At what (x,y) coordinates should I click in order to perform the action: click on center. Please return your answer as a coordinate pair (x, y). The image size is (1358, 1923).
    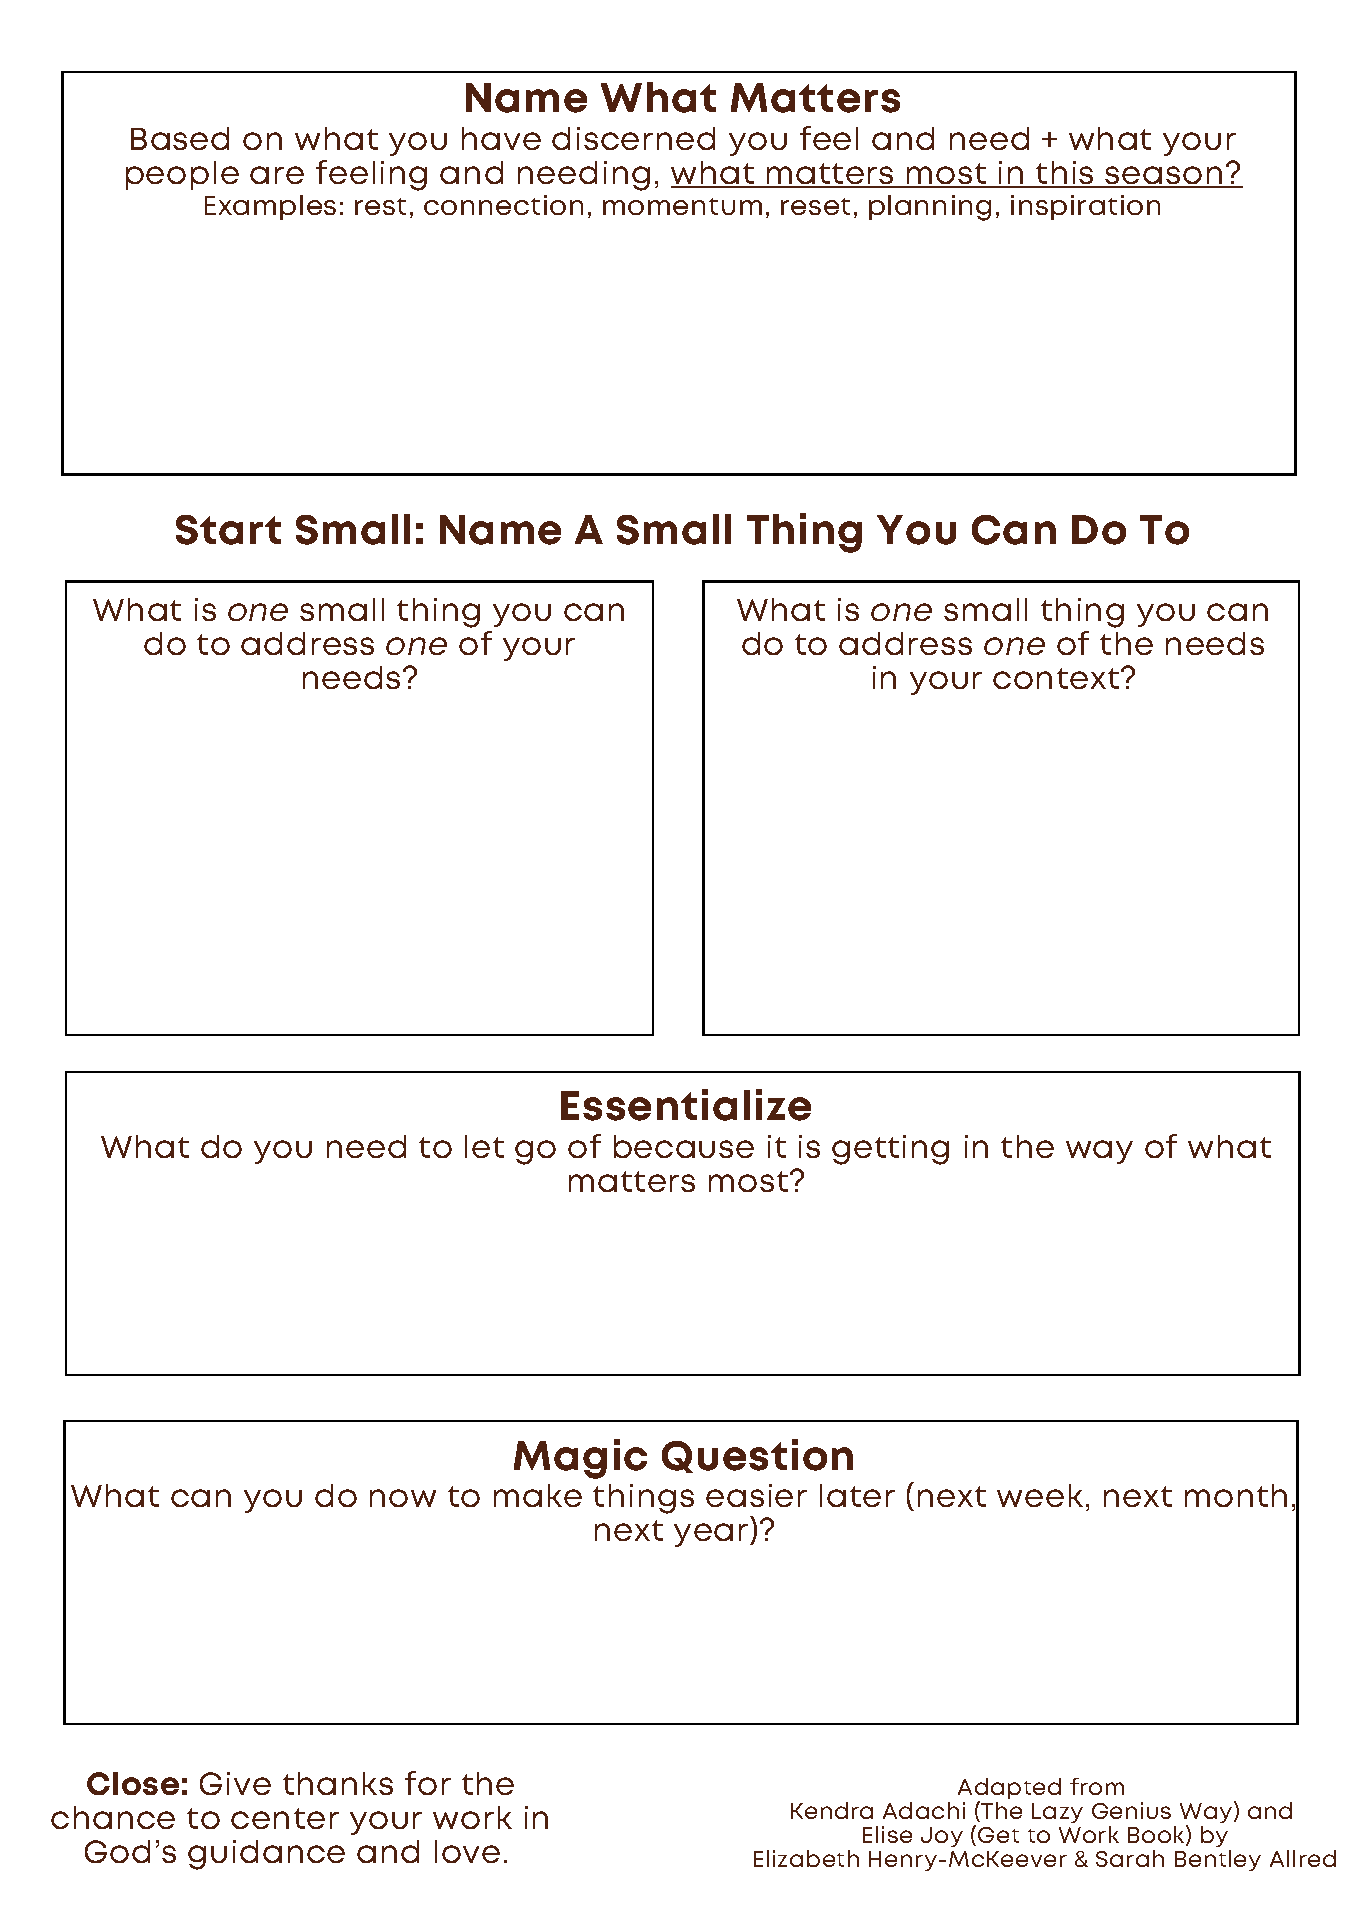
    Looking at the image, I should click on (285, 1818).
